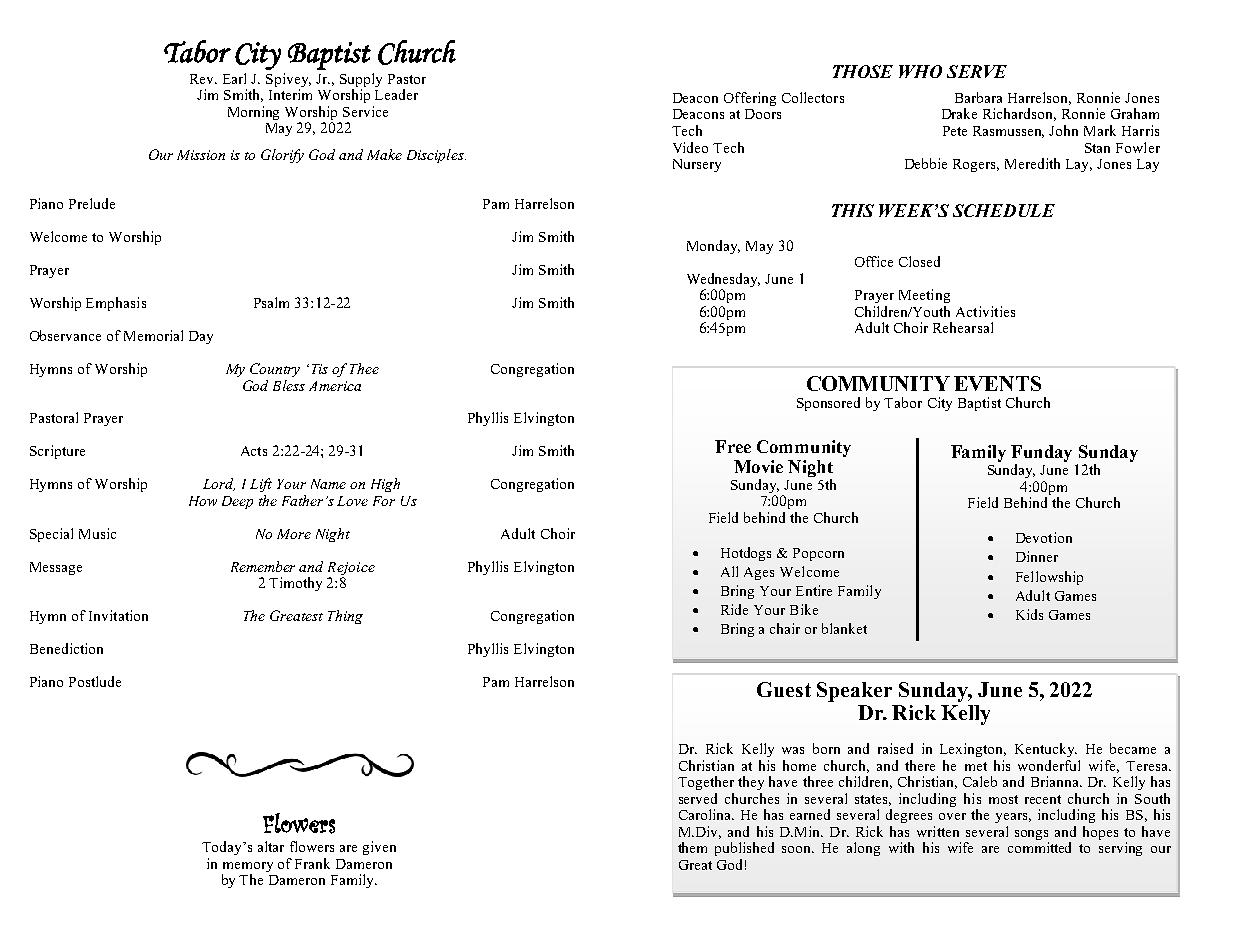  Describe the element at coordinates (1029, 614) in the image. I see `Kids` at that location.
